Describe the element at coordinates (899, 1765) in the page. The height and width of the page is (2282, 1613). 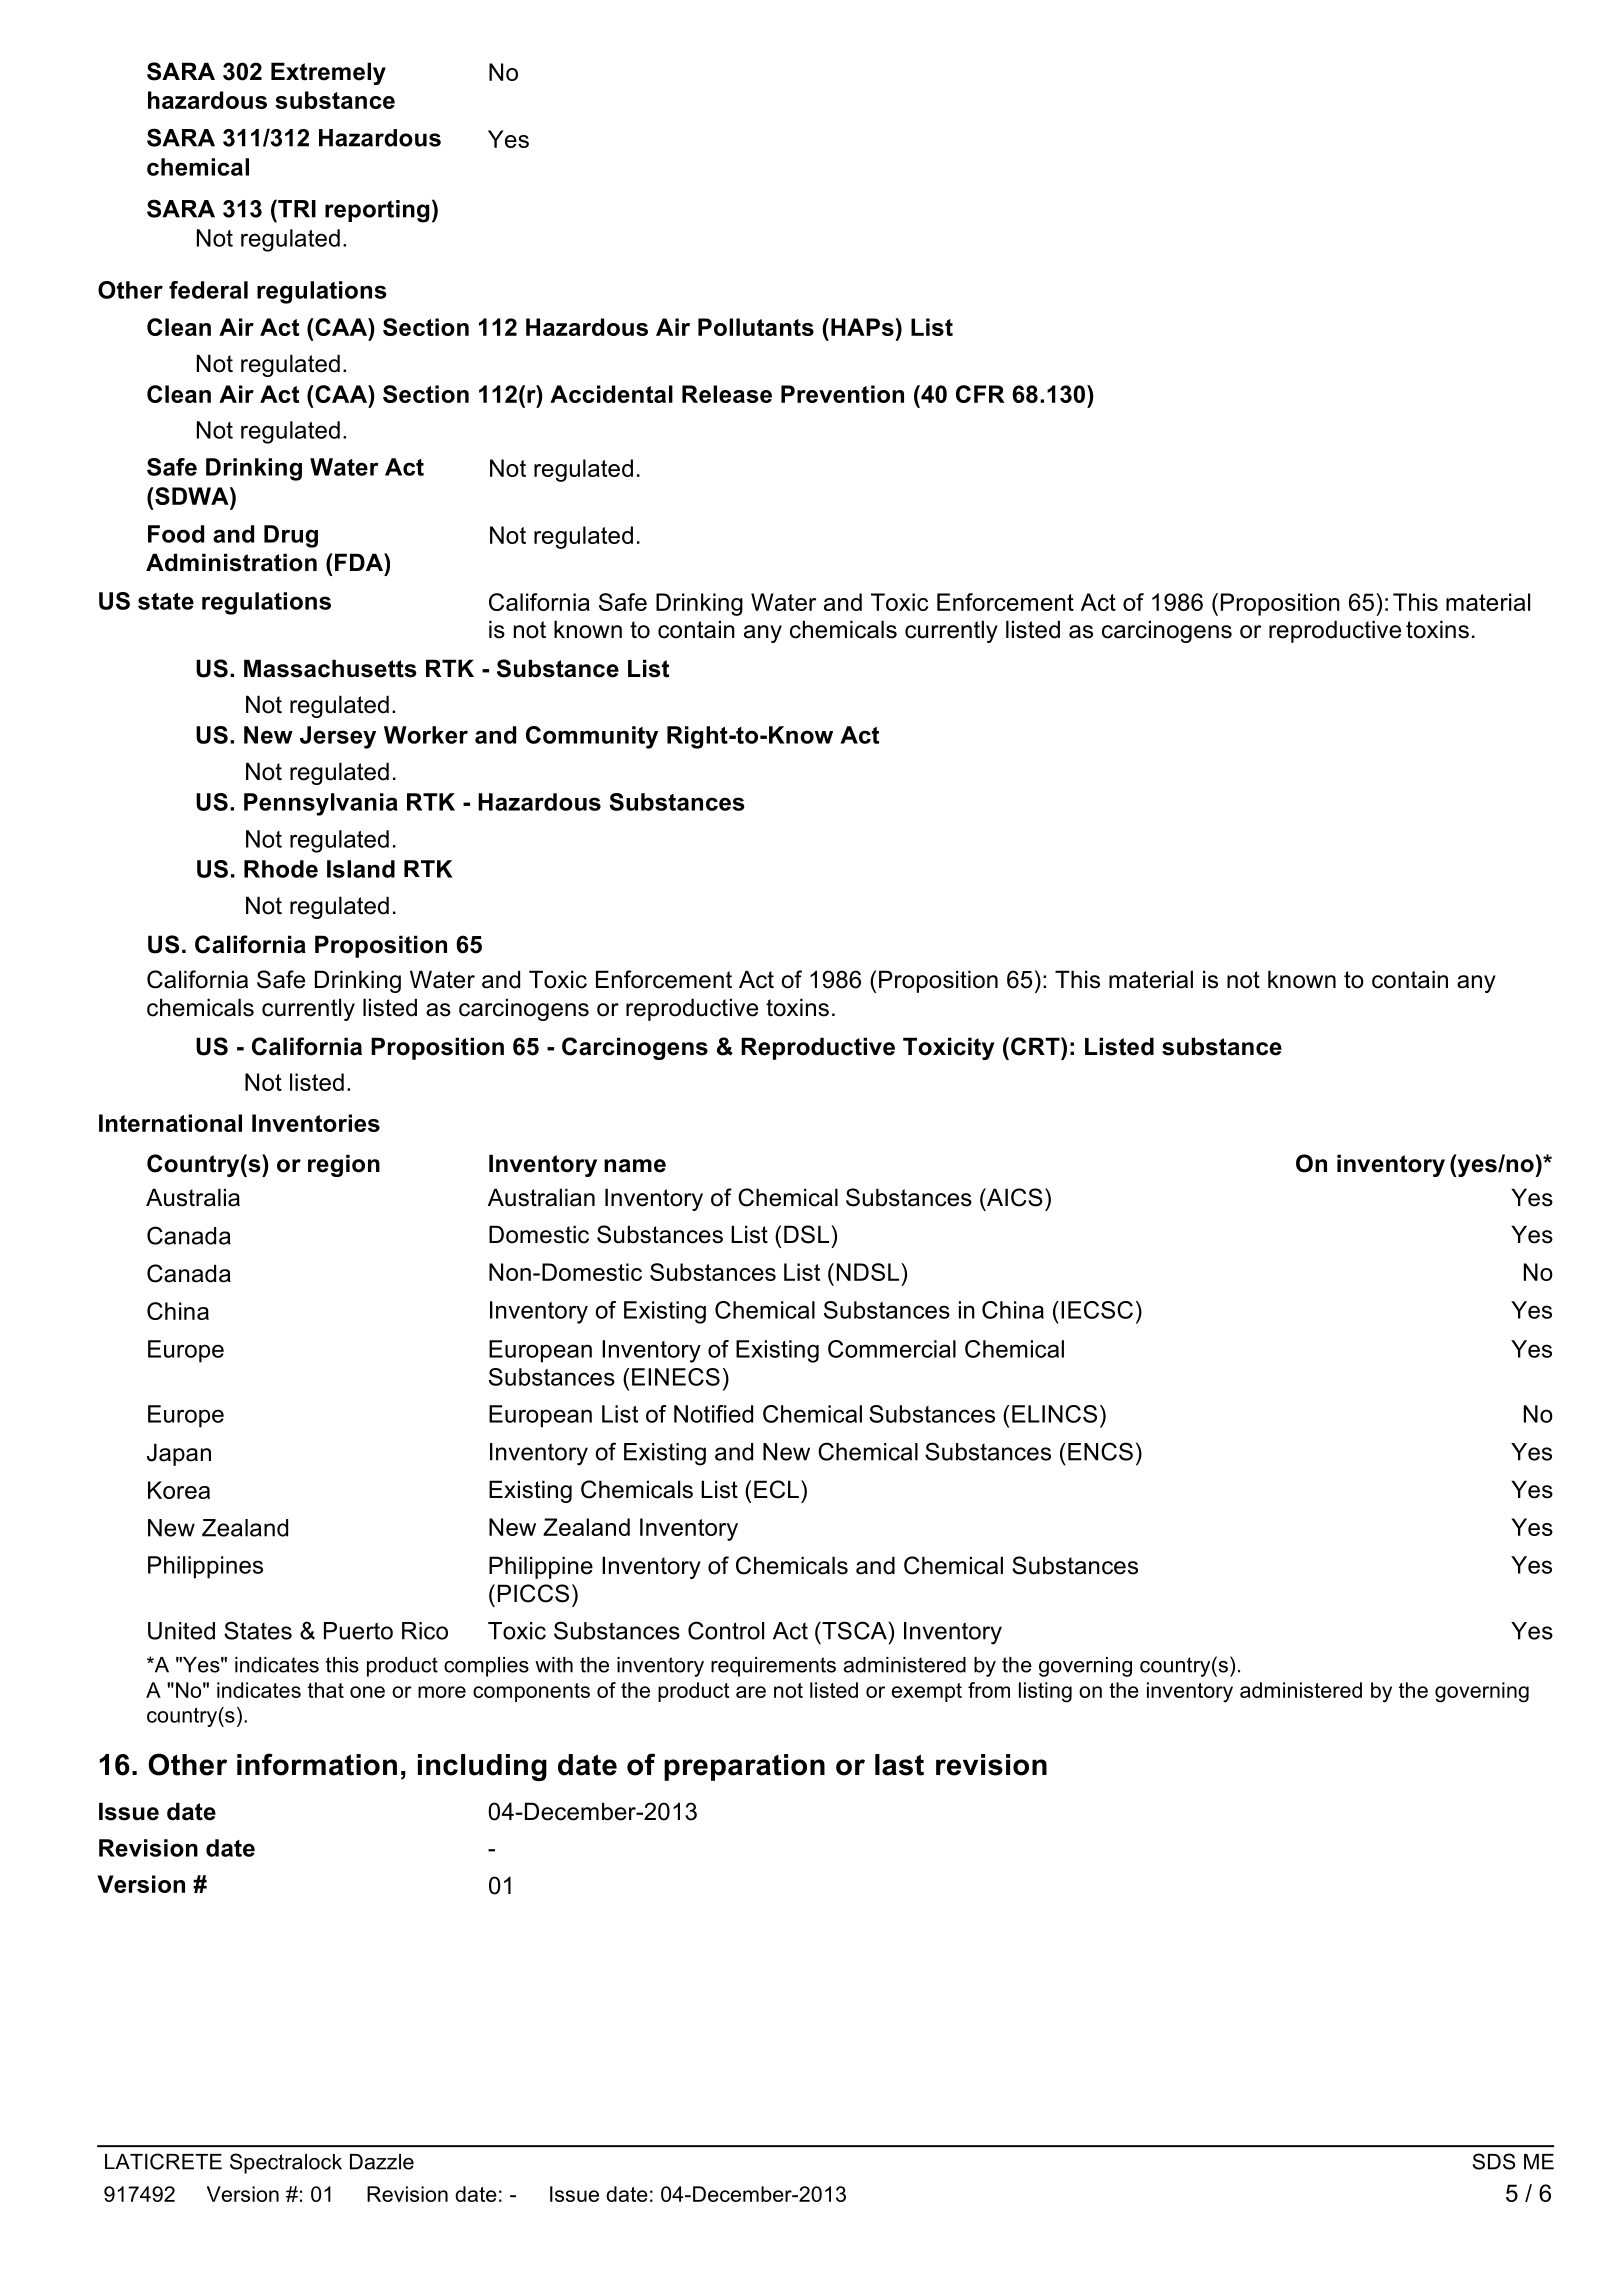
I see `last` at that location.
